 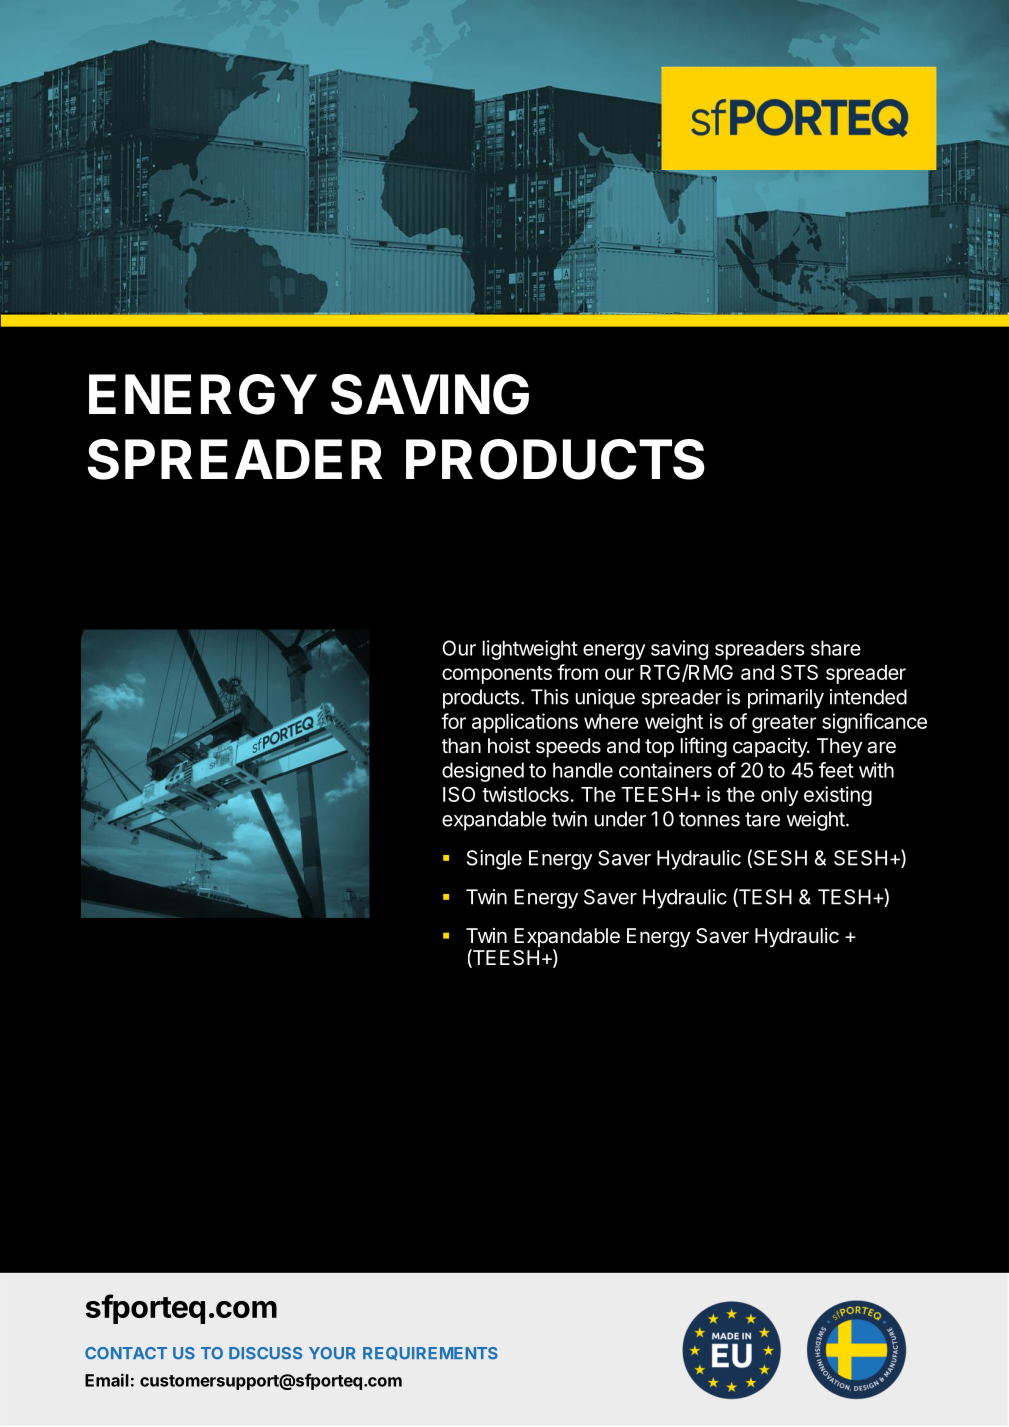 What do you see at coordinates (762, 819) in the page?
I see `tare` at bounding box center [762, 819].
